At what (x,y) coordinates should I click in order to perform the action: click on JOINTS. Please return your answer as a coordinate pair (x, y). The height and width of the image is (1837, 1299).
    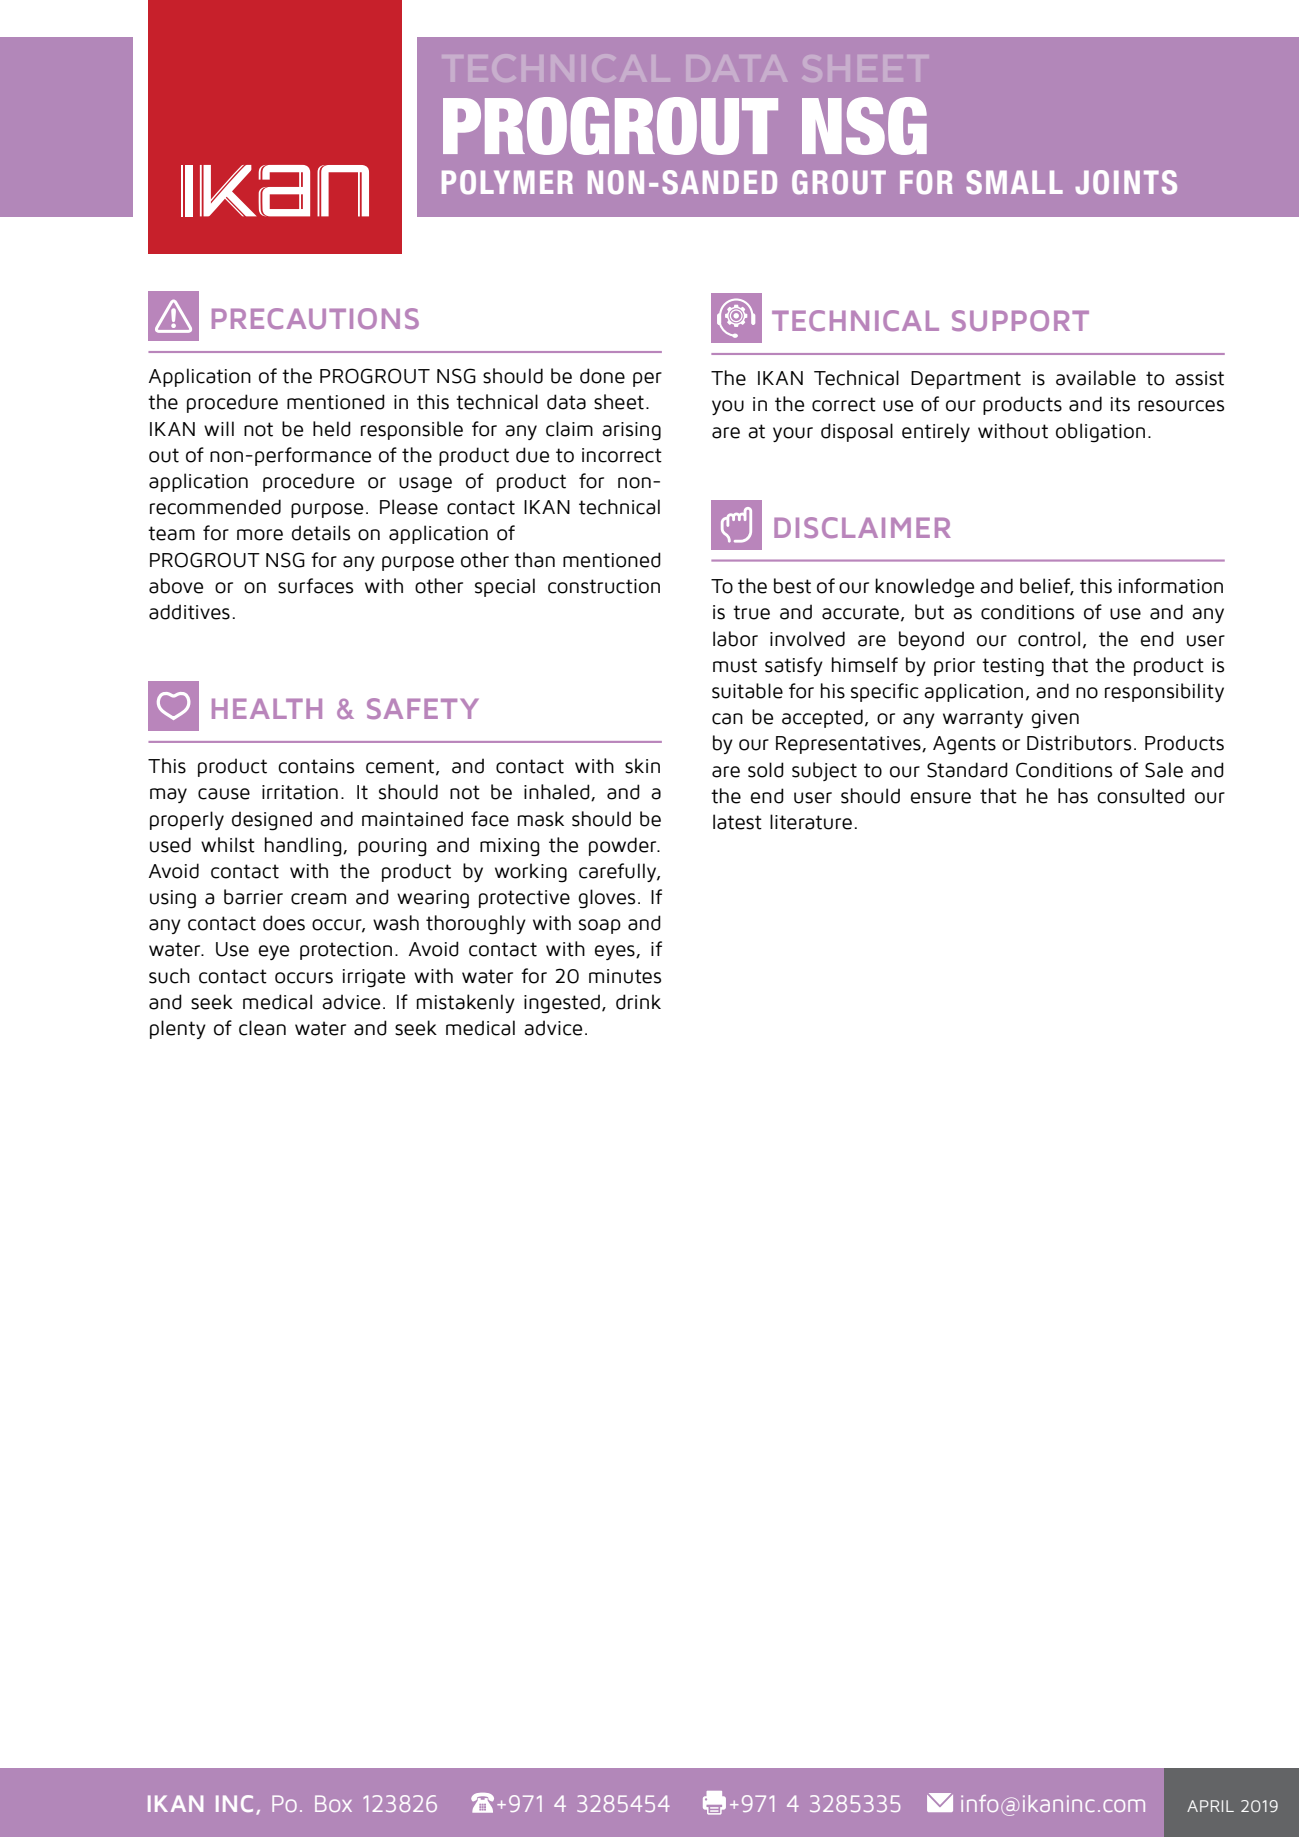
    Looking at the image, I should click on (1126, 182).
